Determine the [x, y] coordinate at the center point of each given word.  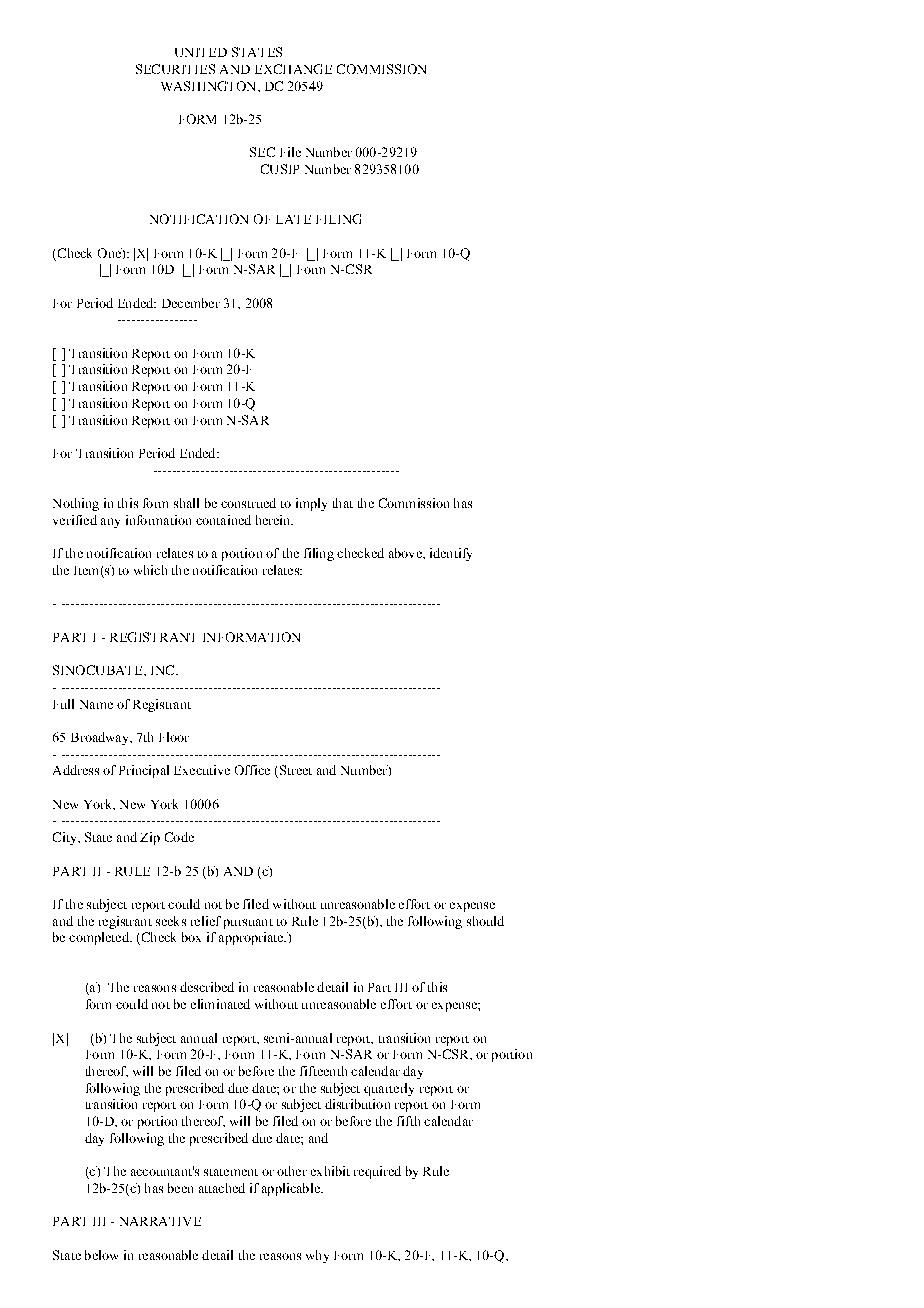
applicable [292, 1189]
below [101, 1255]
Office [252, 770]
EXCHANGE [293, 69]
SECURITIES [175, 69]
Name [96, 704]
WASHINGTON [210, 86]
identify [451, 554]
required [377, 1172]
